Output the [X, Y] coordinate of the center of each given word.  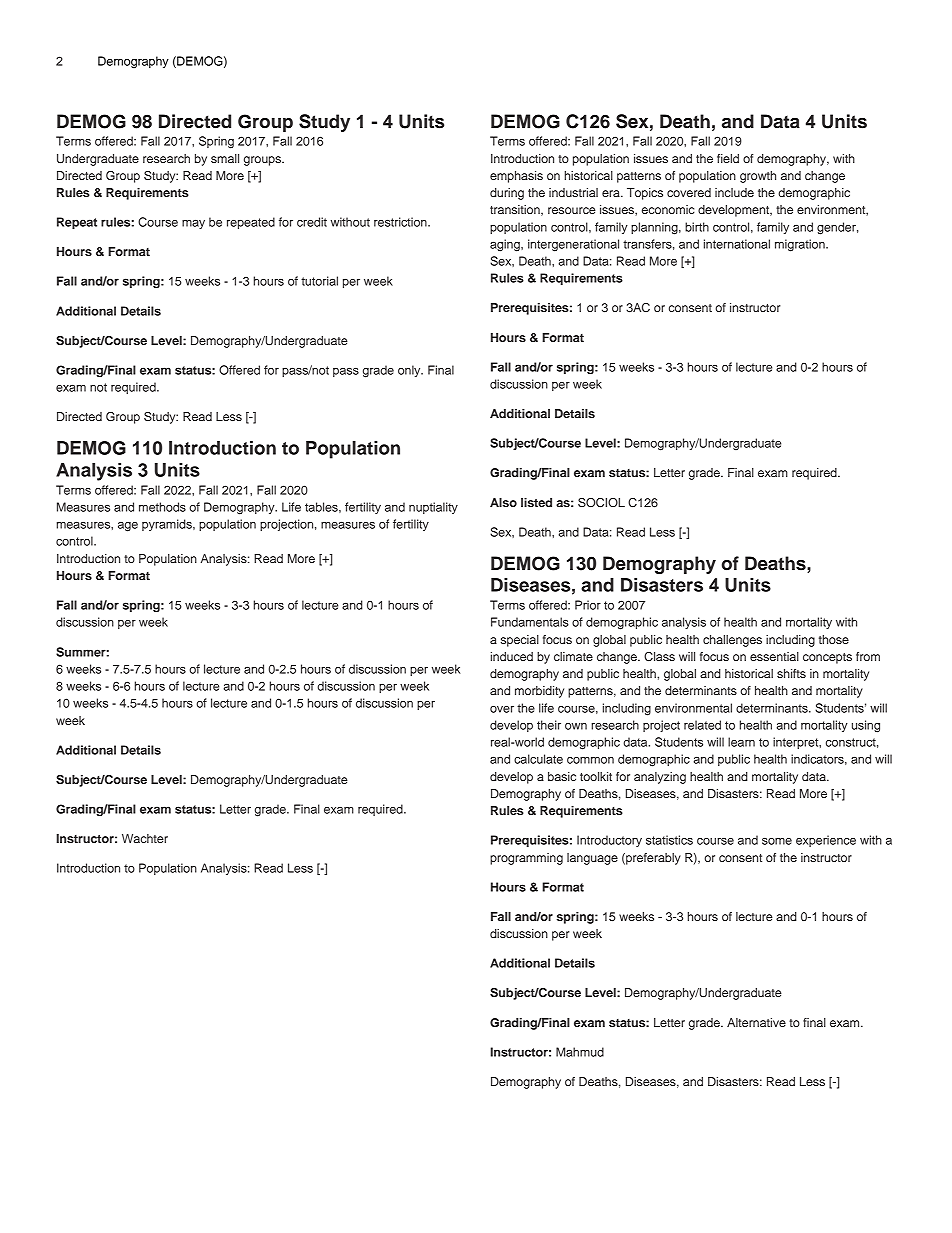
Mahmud [580, 1052]
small [225, 158]
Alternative [756, 1022]
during [507, 194]
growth [758, 177]
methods [162, 507]
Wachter [145, 838]
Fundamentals [530, 622]
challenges [732, 641]
